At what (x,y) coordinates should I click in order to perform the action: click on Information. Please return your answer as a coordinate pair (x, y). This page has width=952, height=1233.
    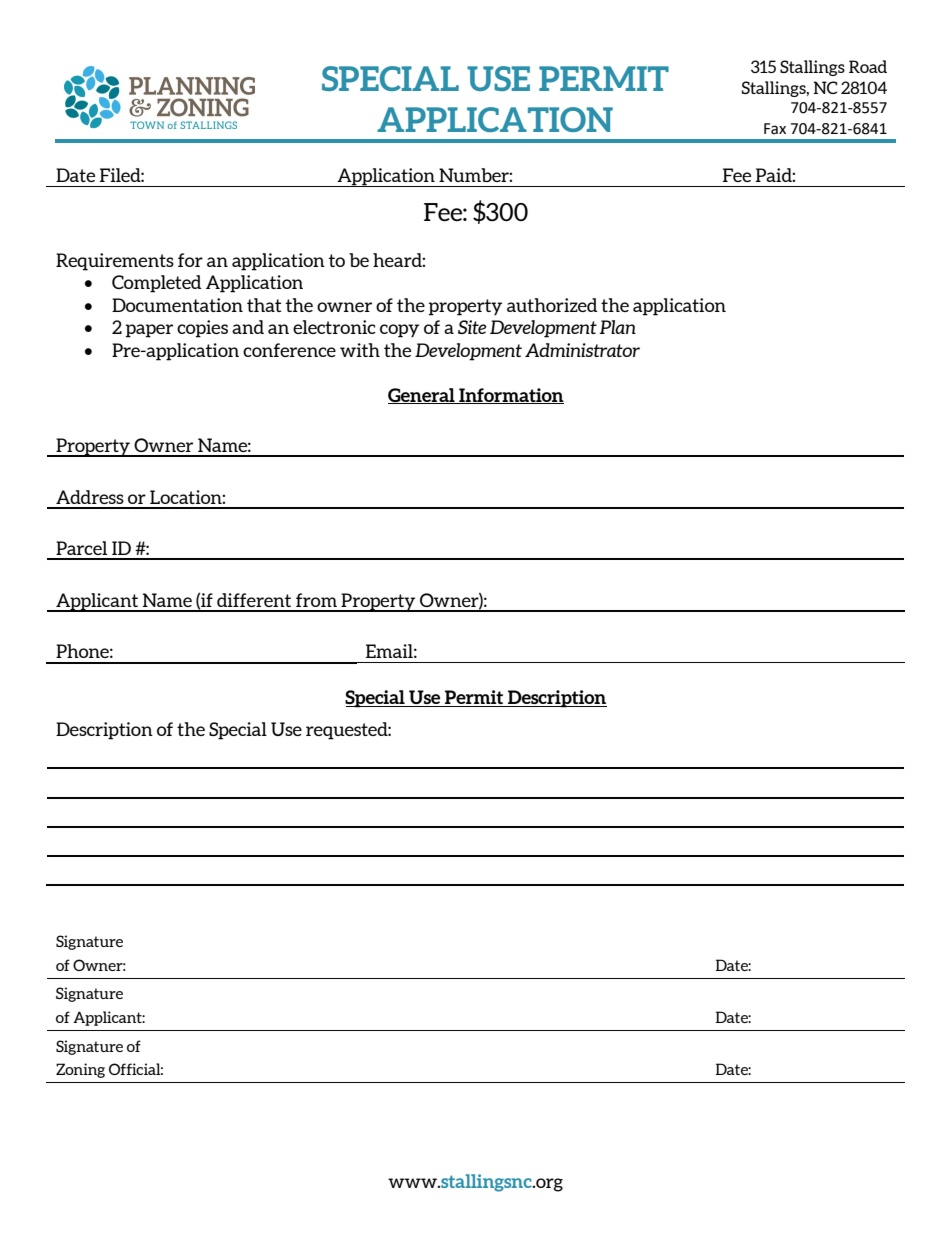
    Looking at the image, I should click on (510, 396).
